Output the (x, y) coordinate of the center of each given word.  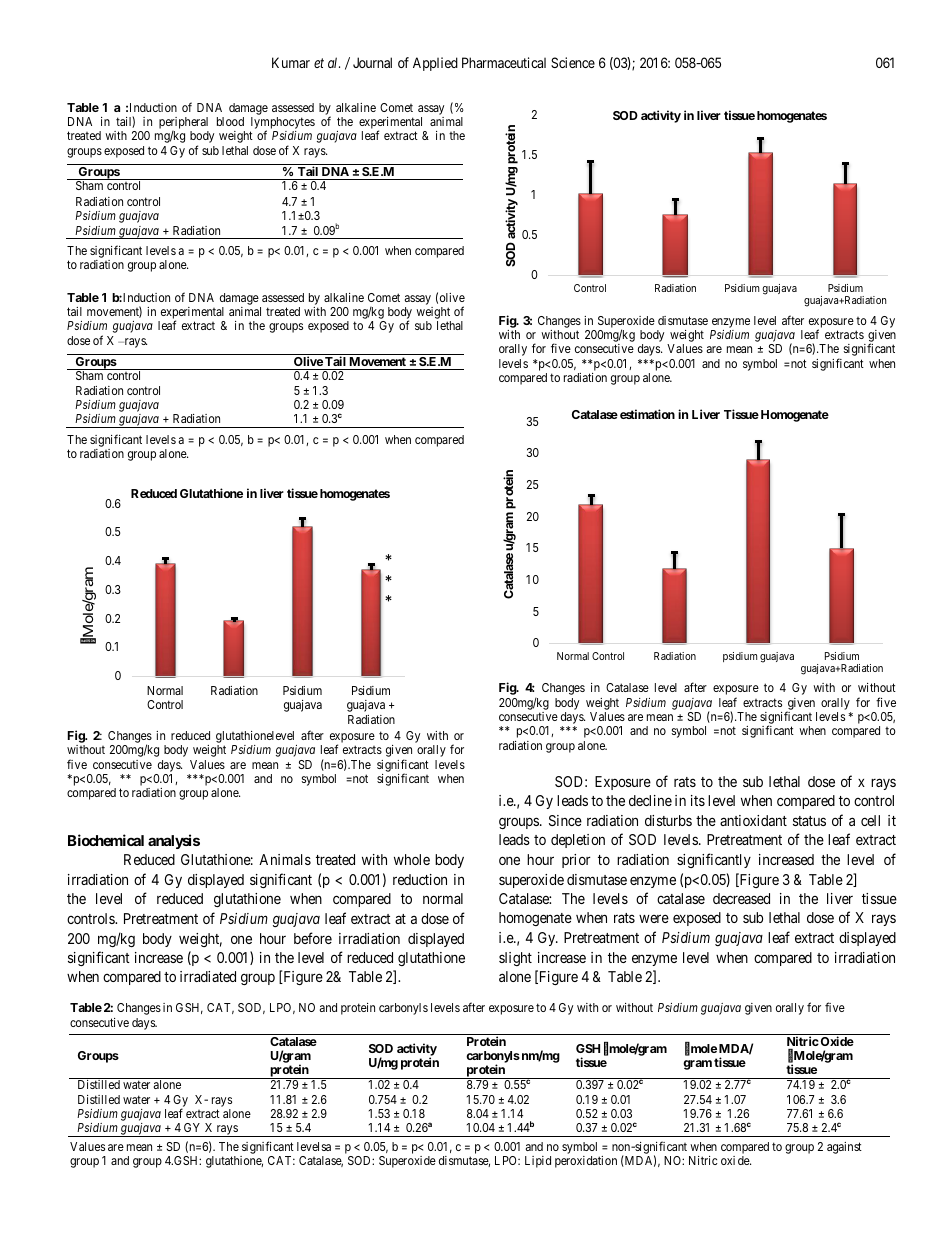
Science (573, 62)
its (698, 800)
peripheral (183, 123)
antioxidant (753, 820)
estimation (647, 414)
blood (230, 121)
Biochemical (106, 840)
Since (565, 820)
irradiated (208, 976)
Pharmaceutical (504, 62)
